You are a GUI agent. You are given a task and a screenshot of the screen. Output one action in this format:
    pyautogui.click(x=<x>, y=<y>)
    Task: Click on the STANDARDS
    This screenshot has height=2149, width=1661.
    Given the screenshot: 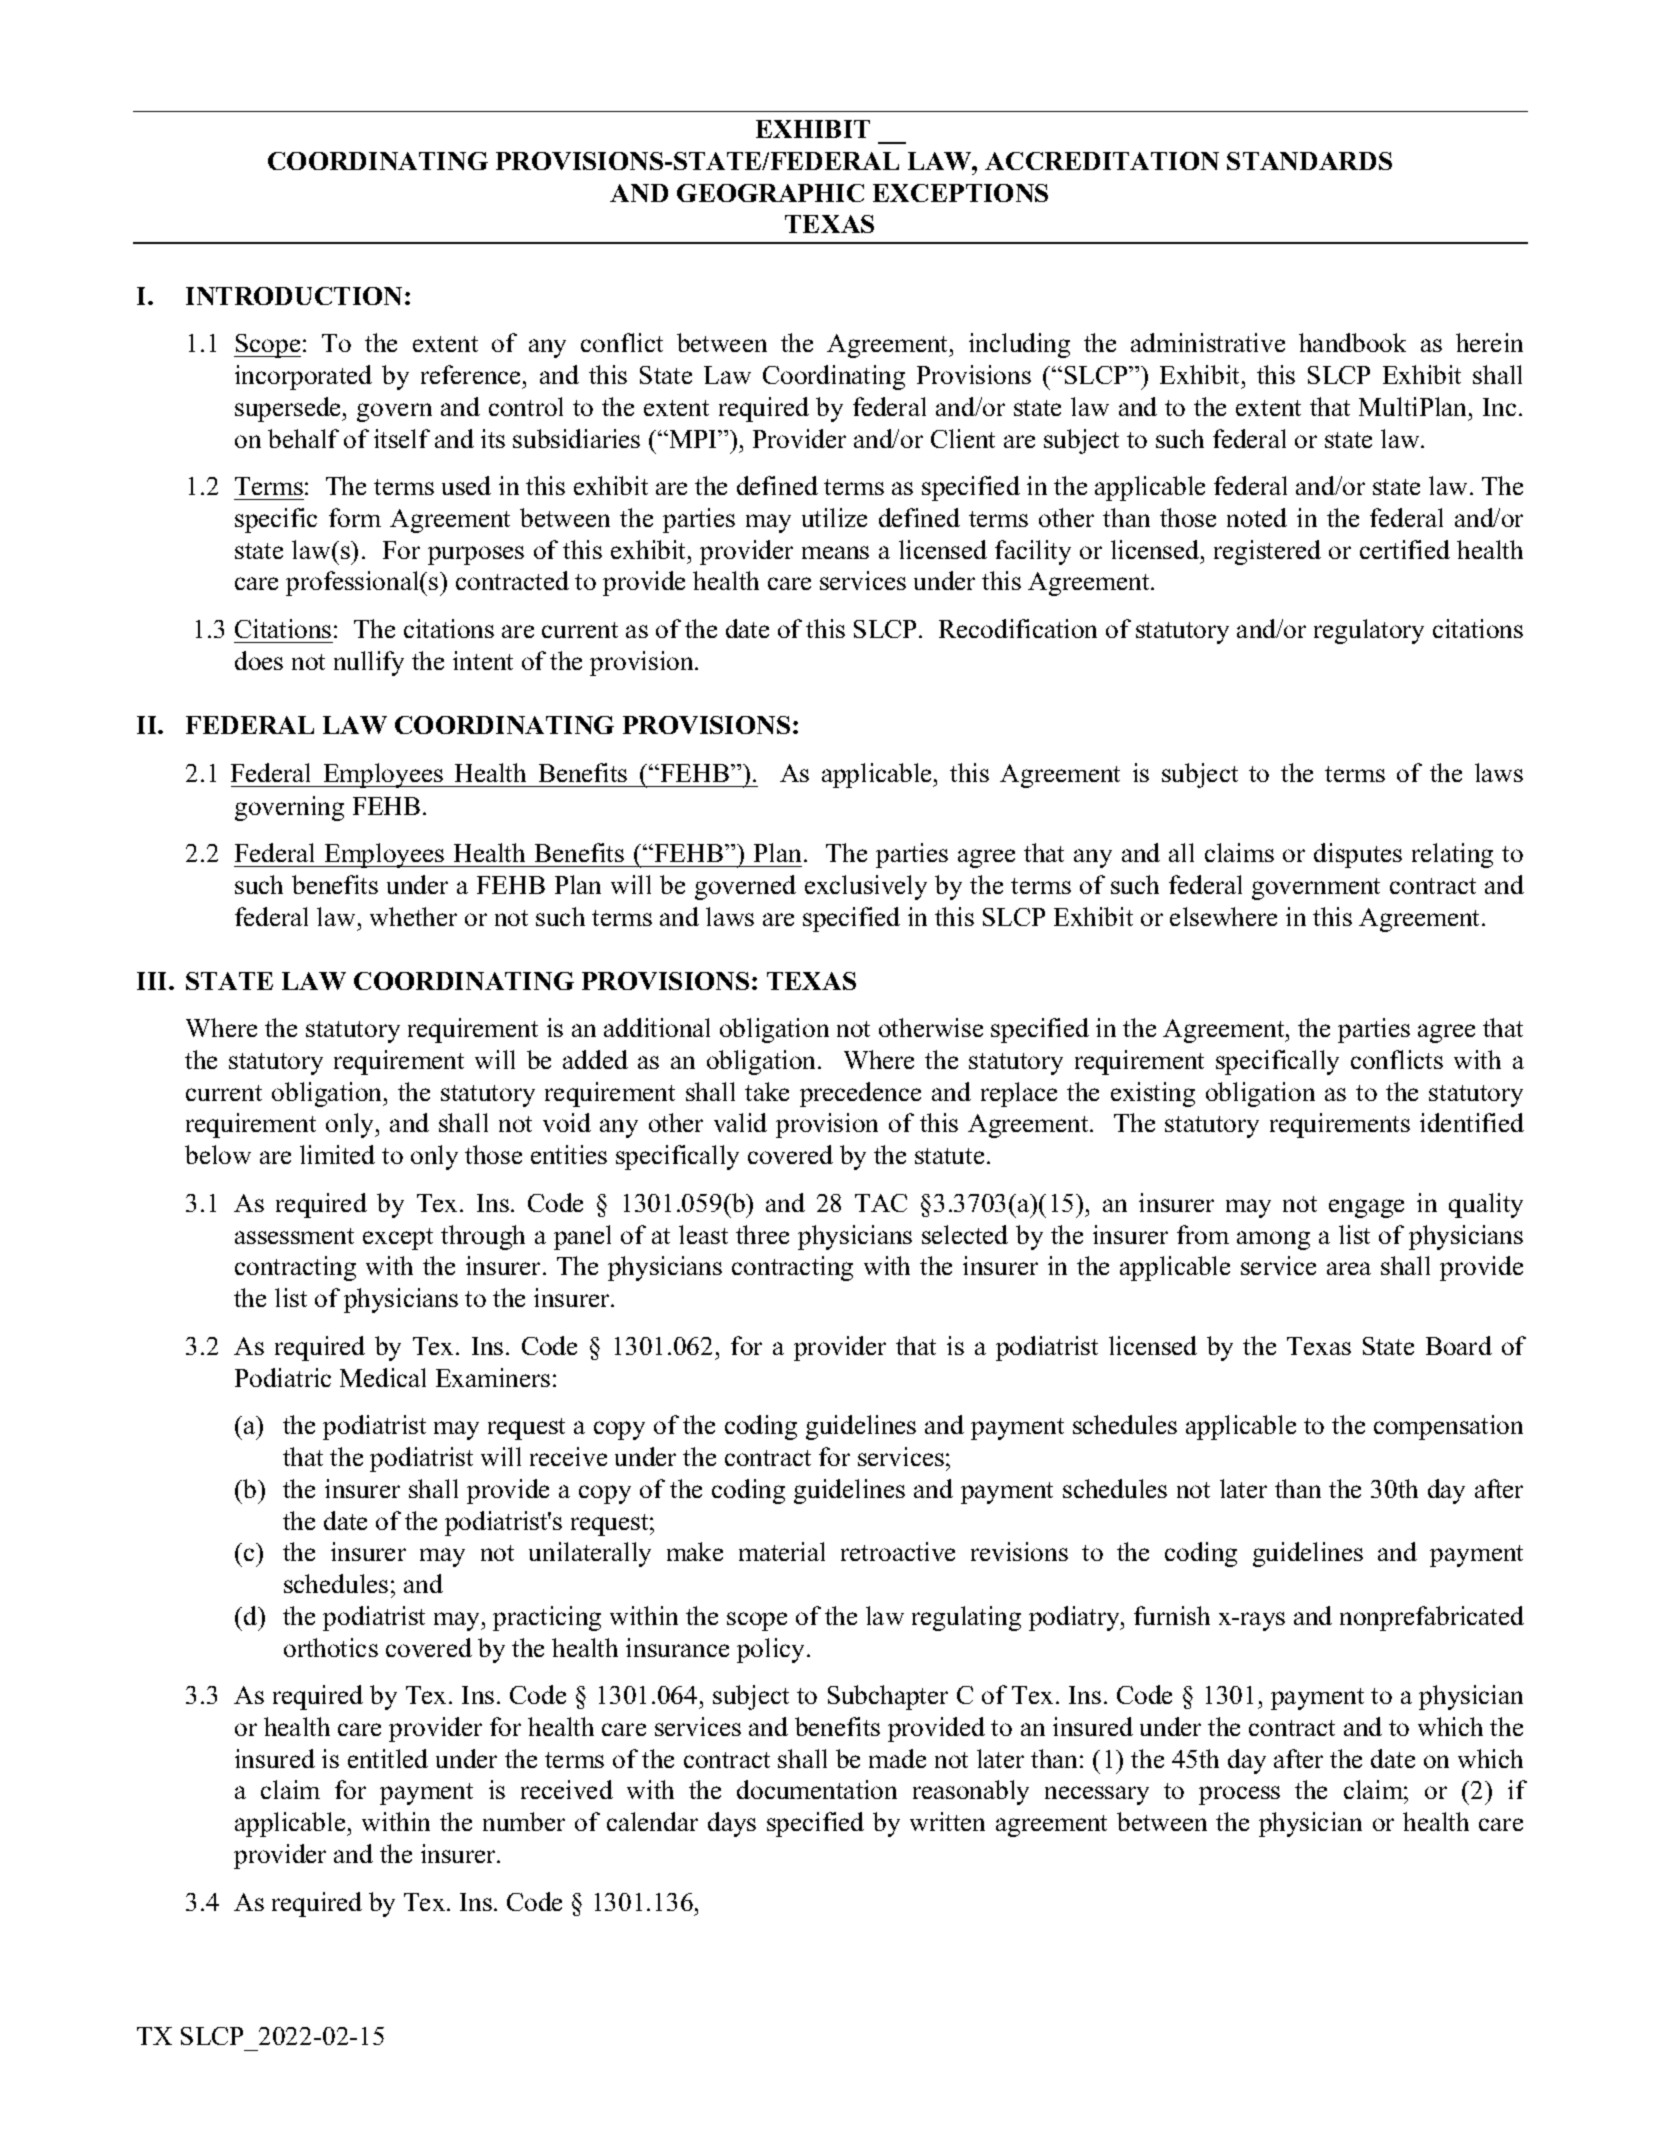 What is the action you would take?
    pyautogui.click(x=1309, y=161)
